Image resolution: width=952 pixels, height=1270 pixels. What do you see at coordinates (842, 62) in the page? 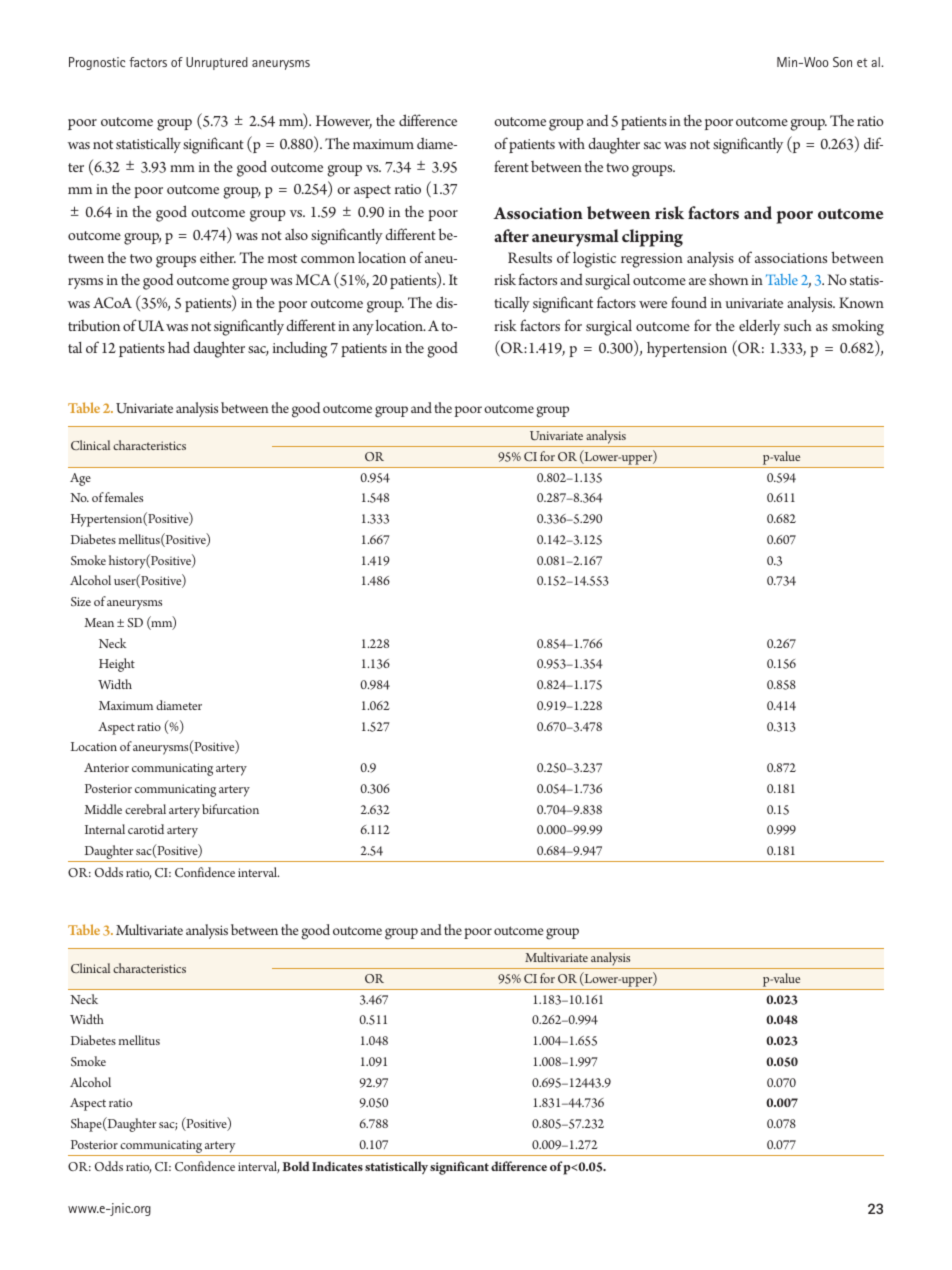
I see `Son` at bounding box center [842, 62].
